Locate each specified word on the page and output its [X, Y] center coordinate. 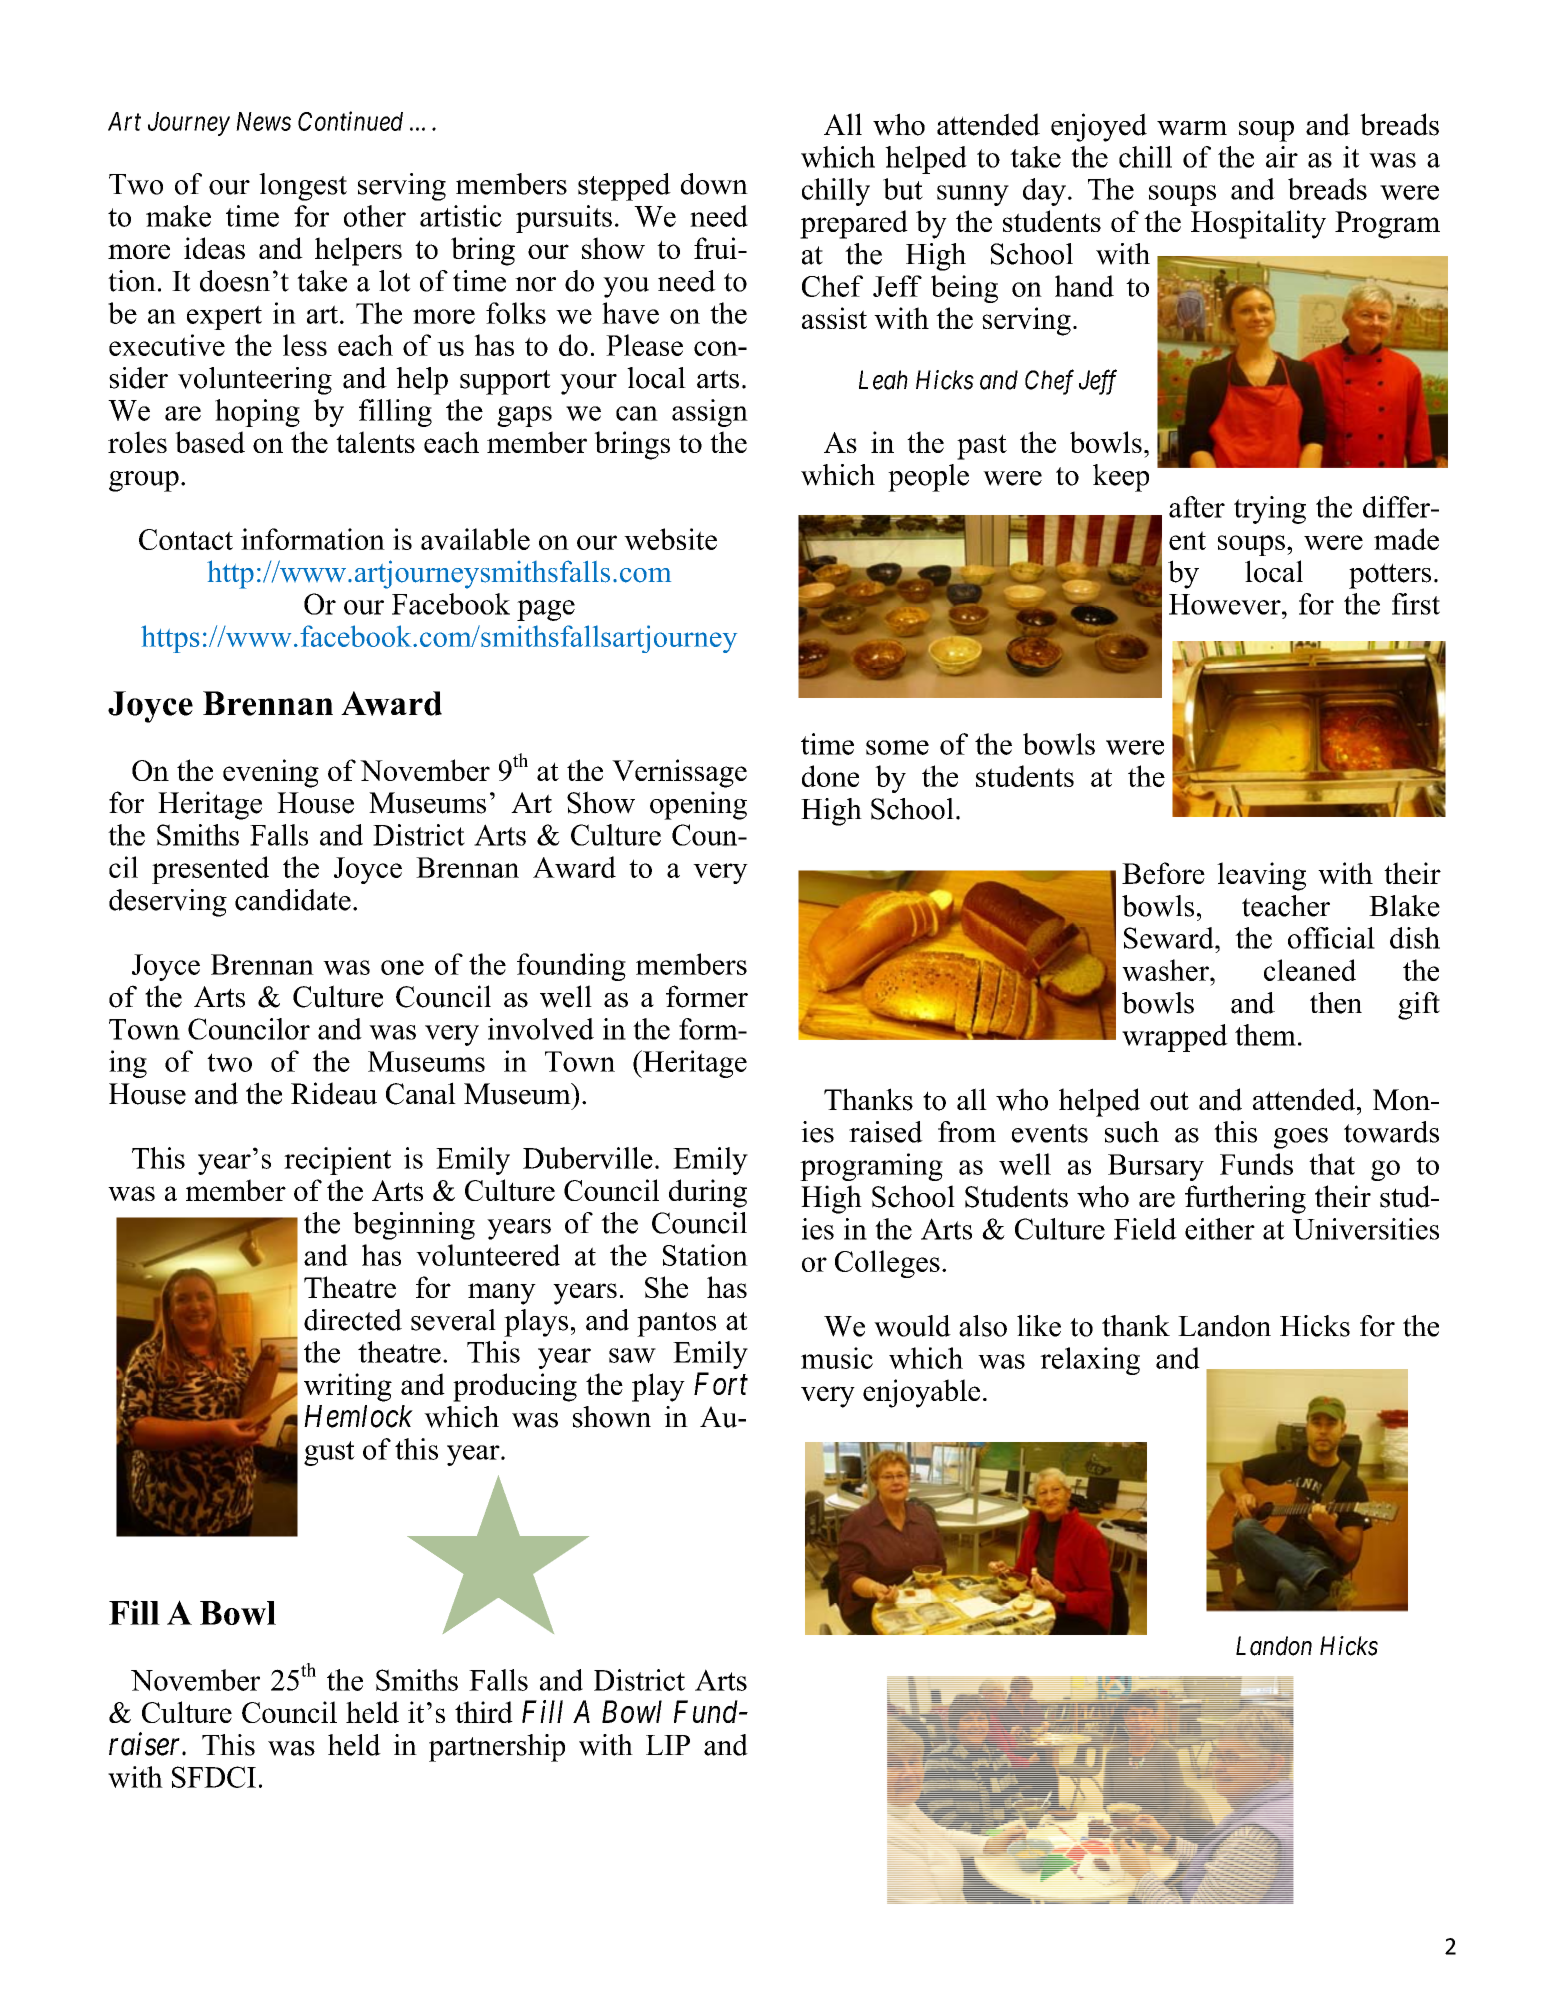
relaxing [1090, 1361]
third [484, 1712]
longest [303, 187]
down [714, 184]
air [1282, 157]
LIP [668, 1745]
